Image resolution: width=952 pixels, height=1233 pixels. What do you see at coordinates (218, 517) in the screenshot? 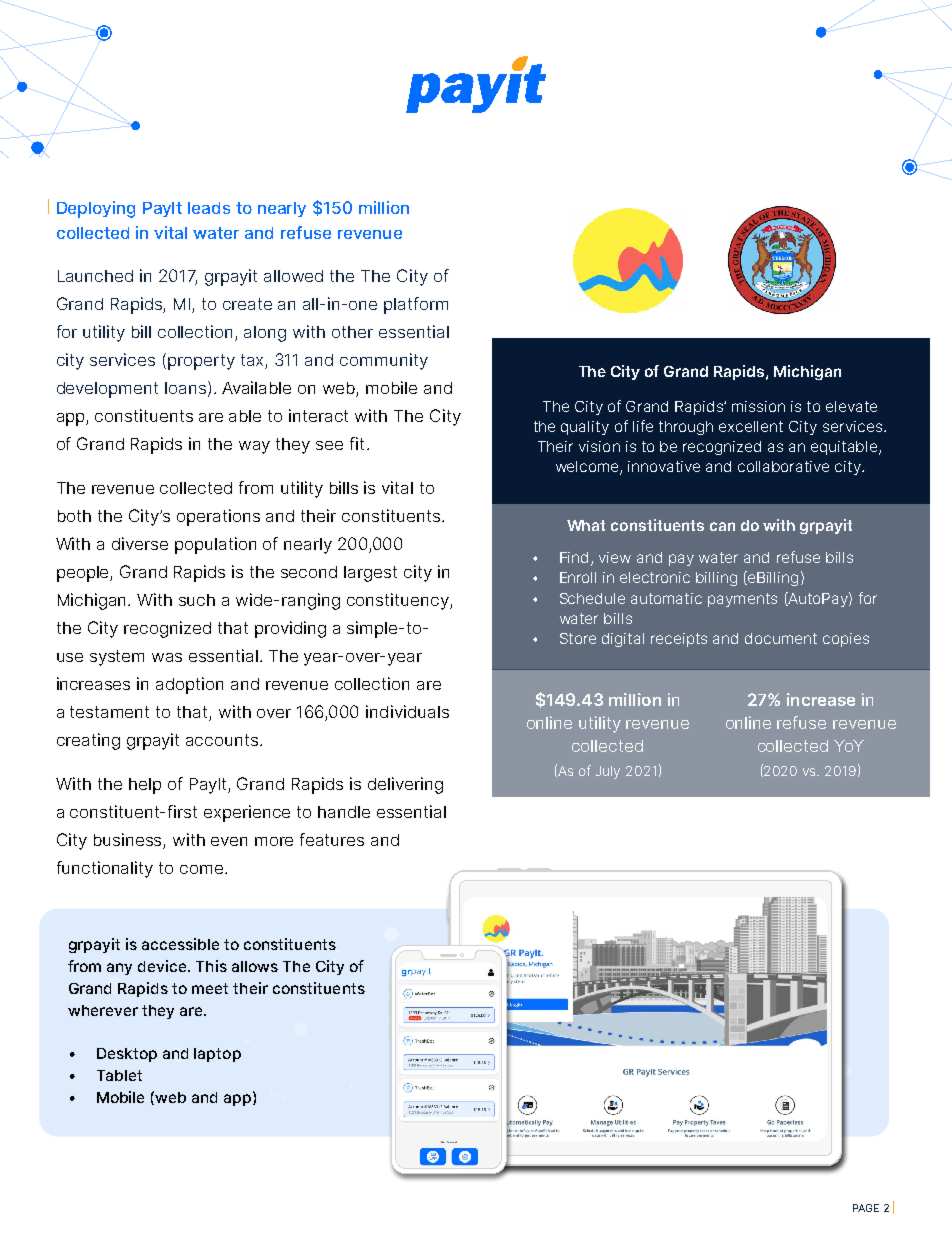
I see `operations` at bounding box center [218, 517].
